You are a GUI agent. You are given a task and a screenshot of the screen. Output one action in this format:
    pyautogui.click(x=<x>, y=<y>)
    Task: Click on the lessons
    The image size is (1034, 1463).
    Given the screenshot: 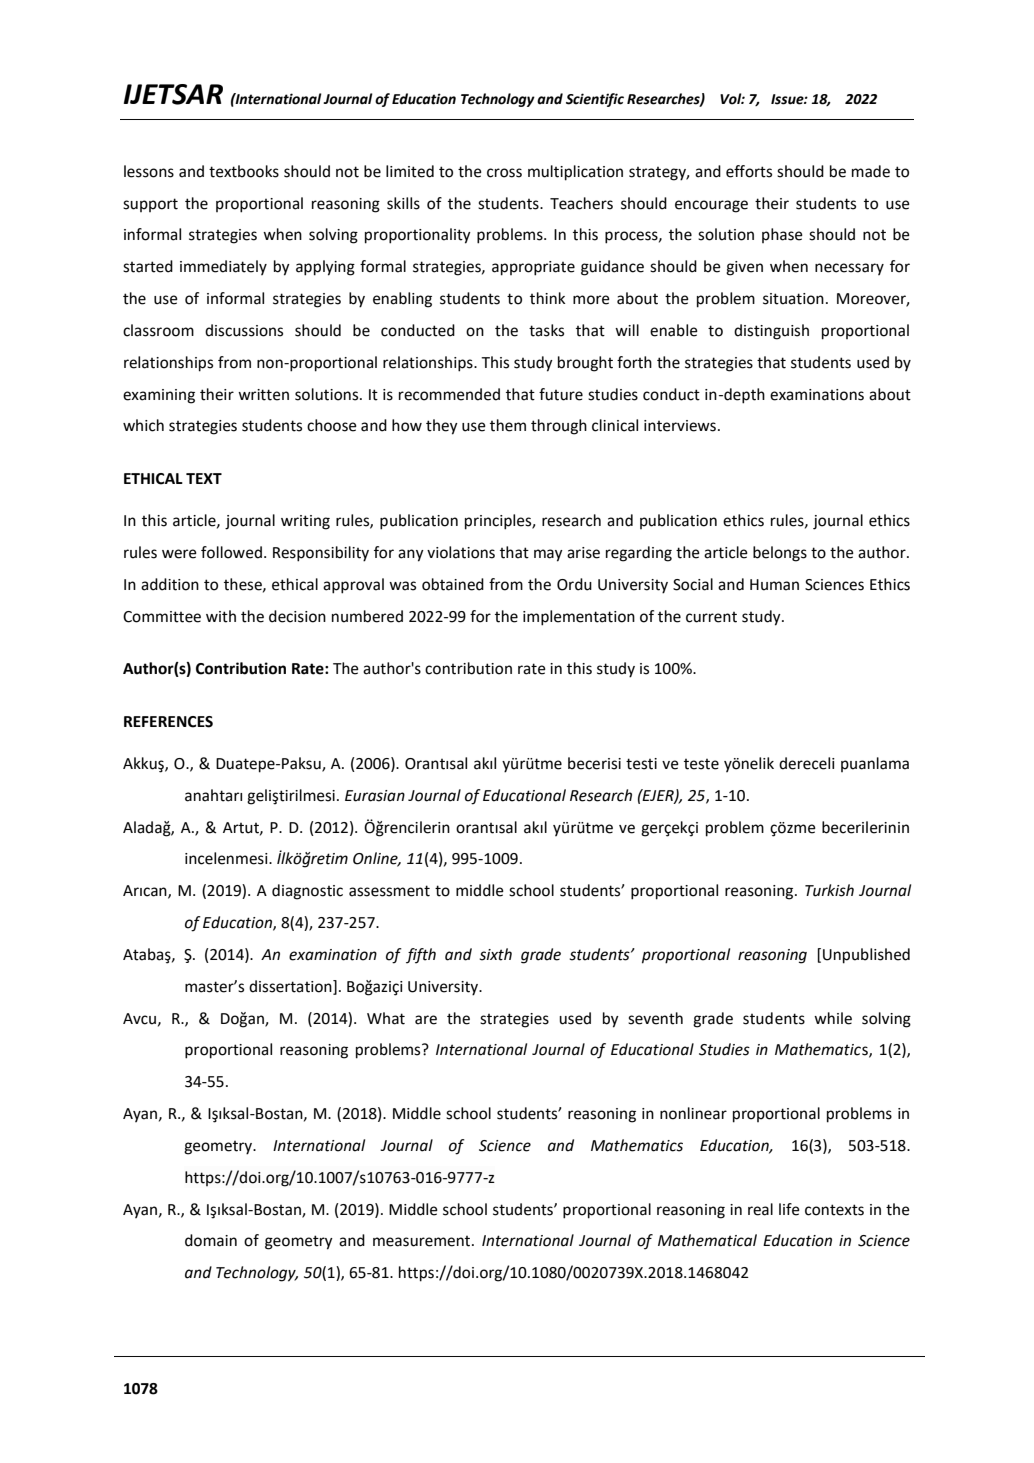 What is the action you would take?
    pyautogui.click(x=149, y=171)
